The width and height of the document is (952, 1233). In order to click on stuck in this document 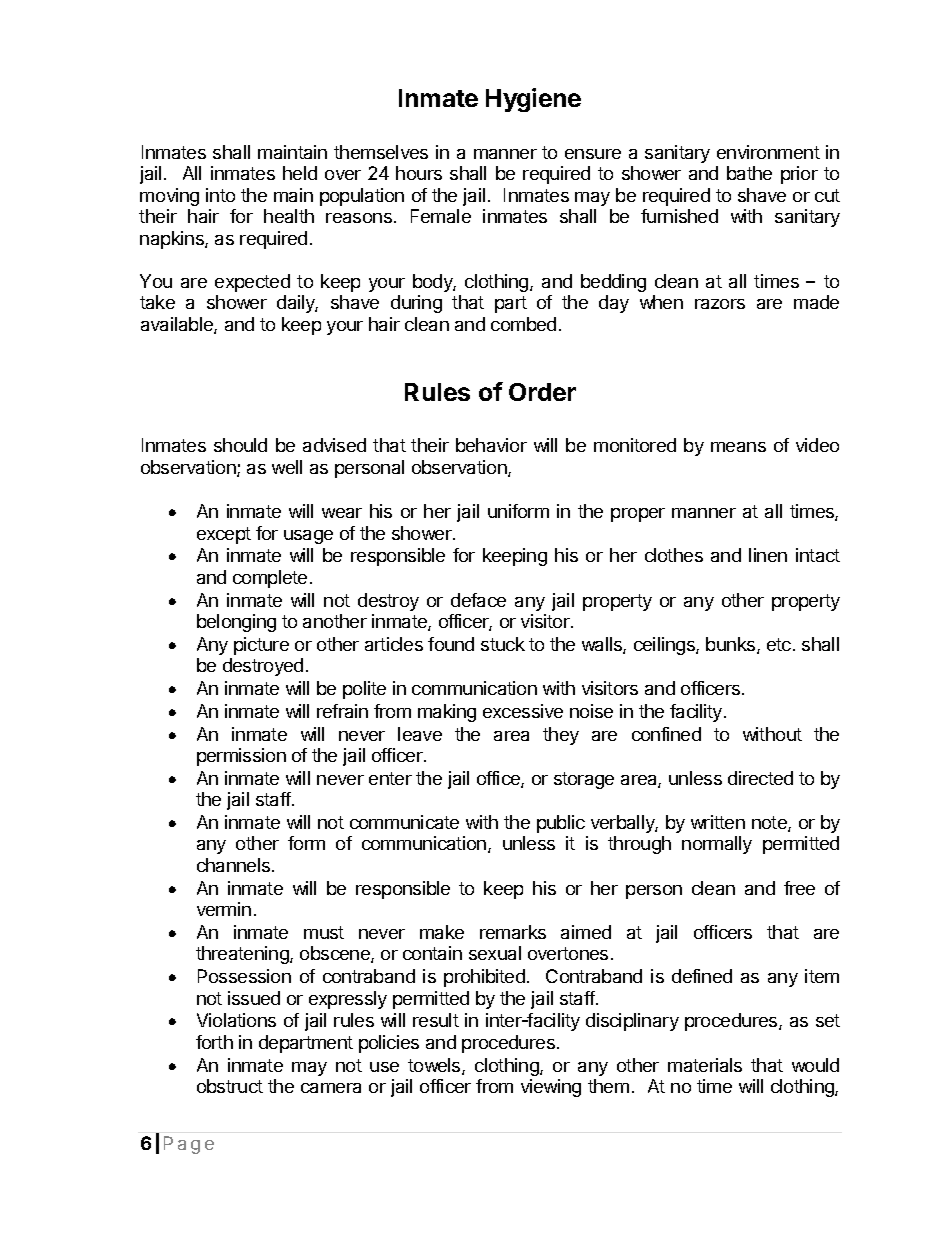, I will do `click(503, 644)`.
